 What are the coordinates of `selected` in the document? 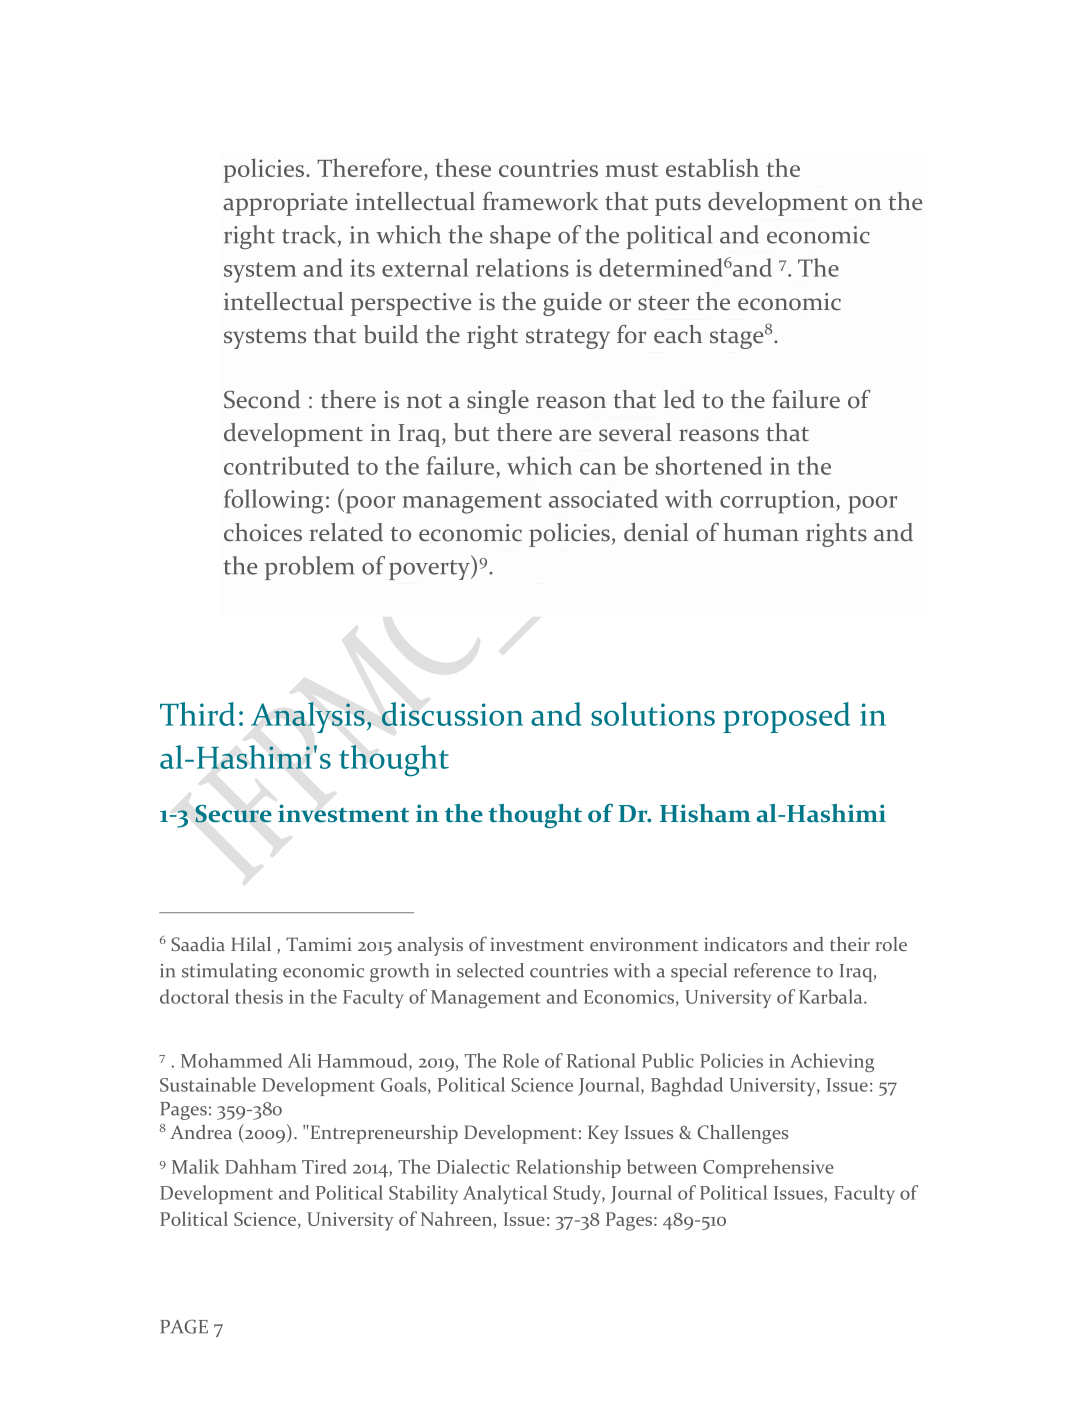 It's located at (490, 970).
